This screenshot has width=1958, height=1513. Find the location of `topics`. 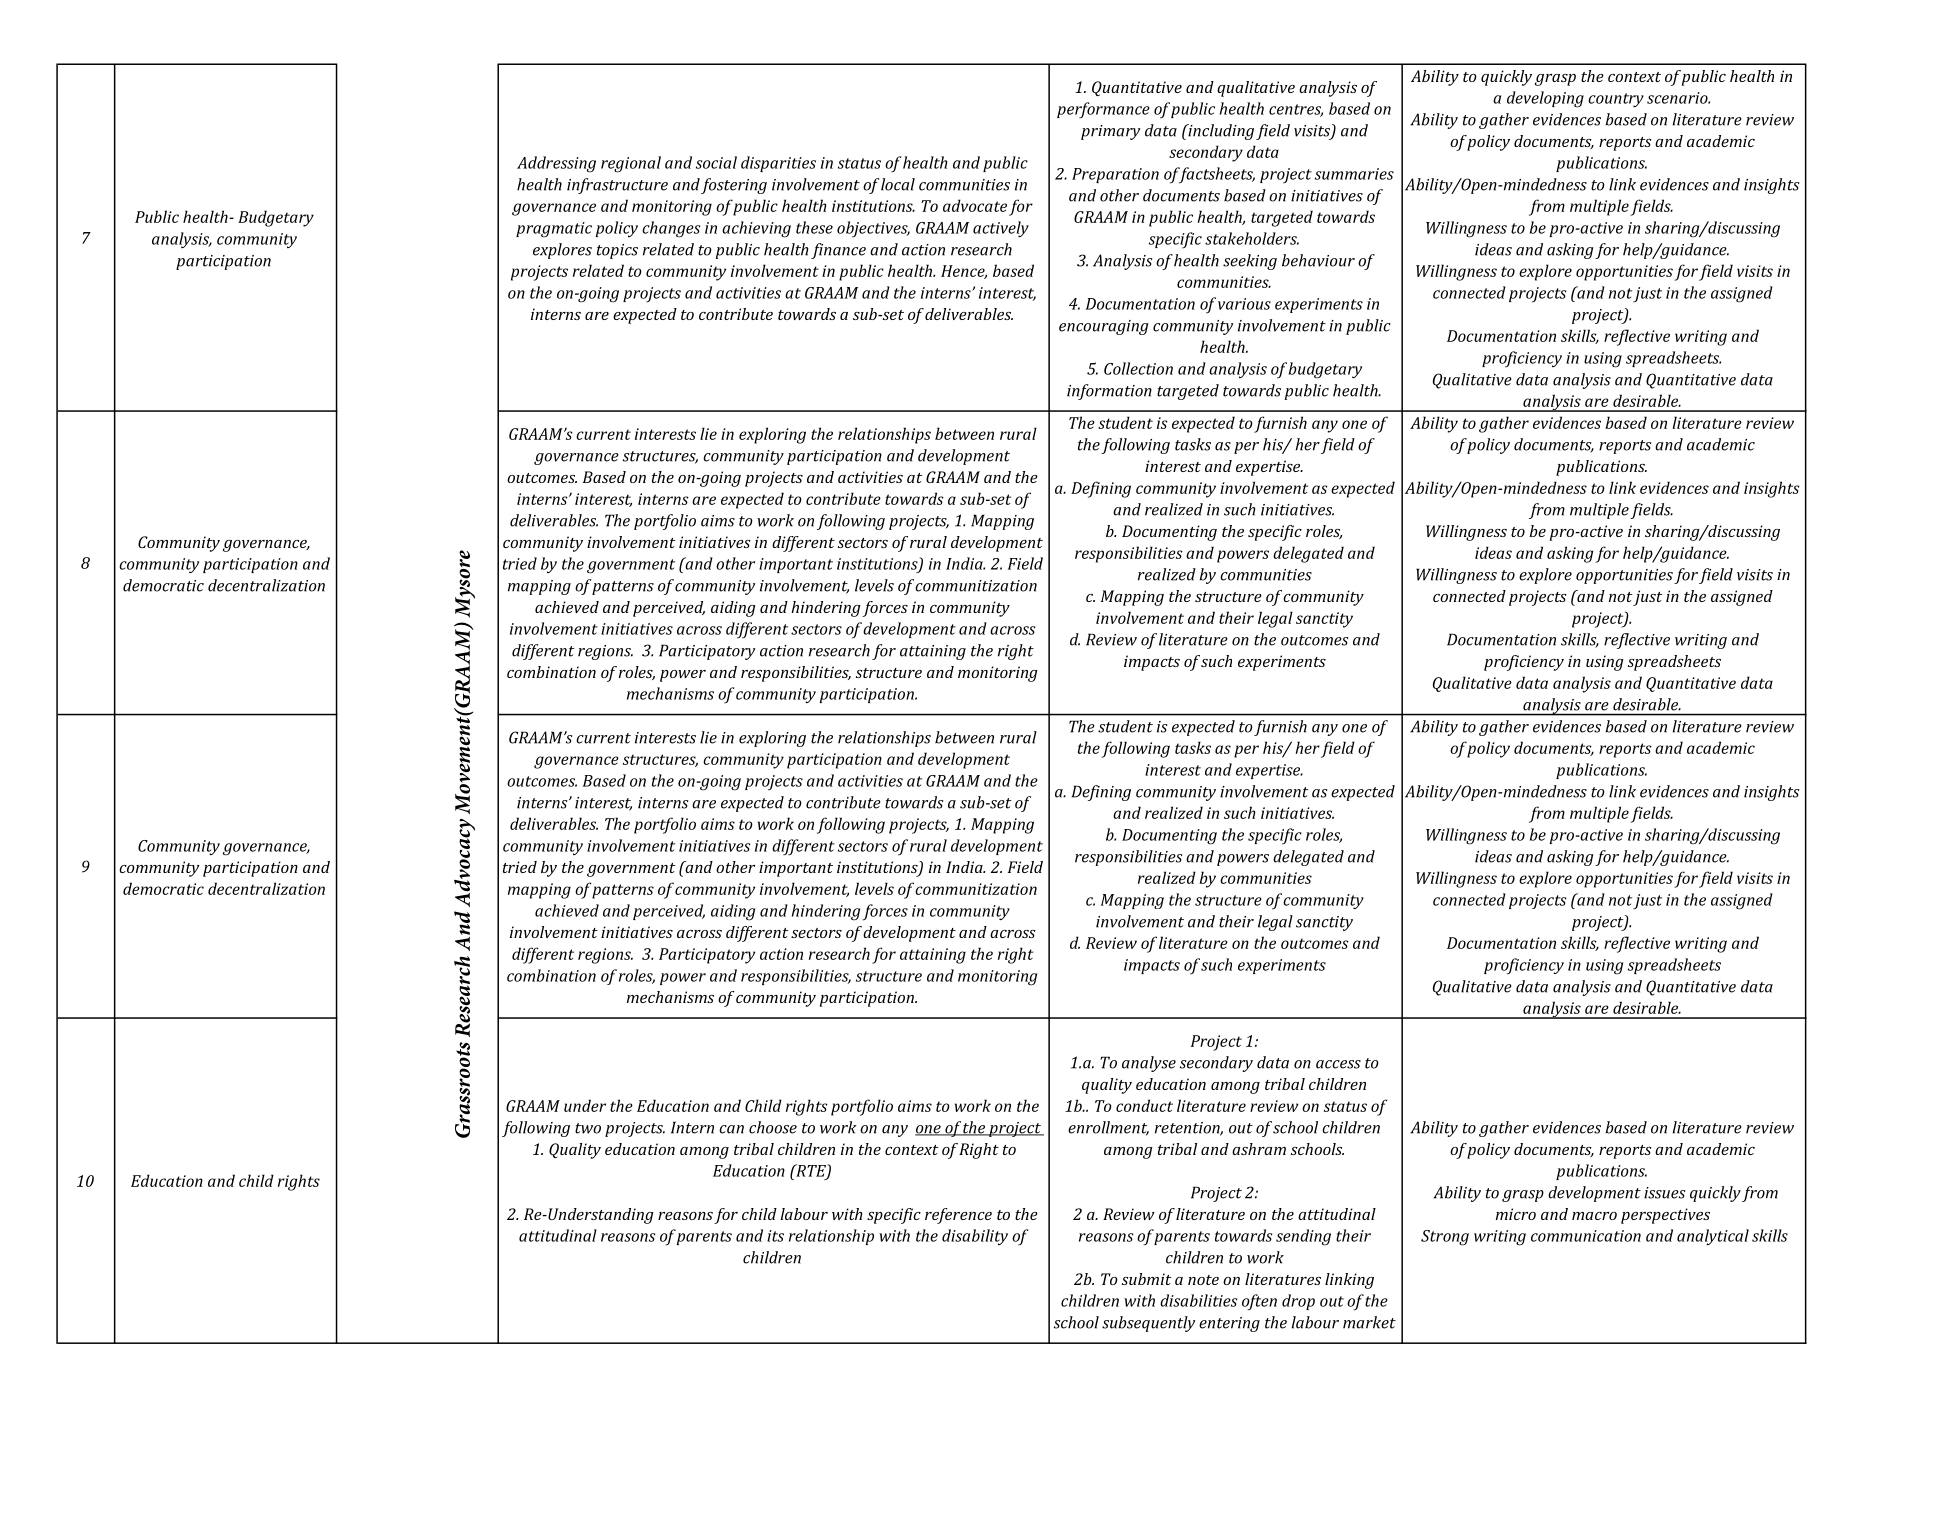

topics is located at coordinates (617, 251).
